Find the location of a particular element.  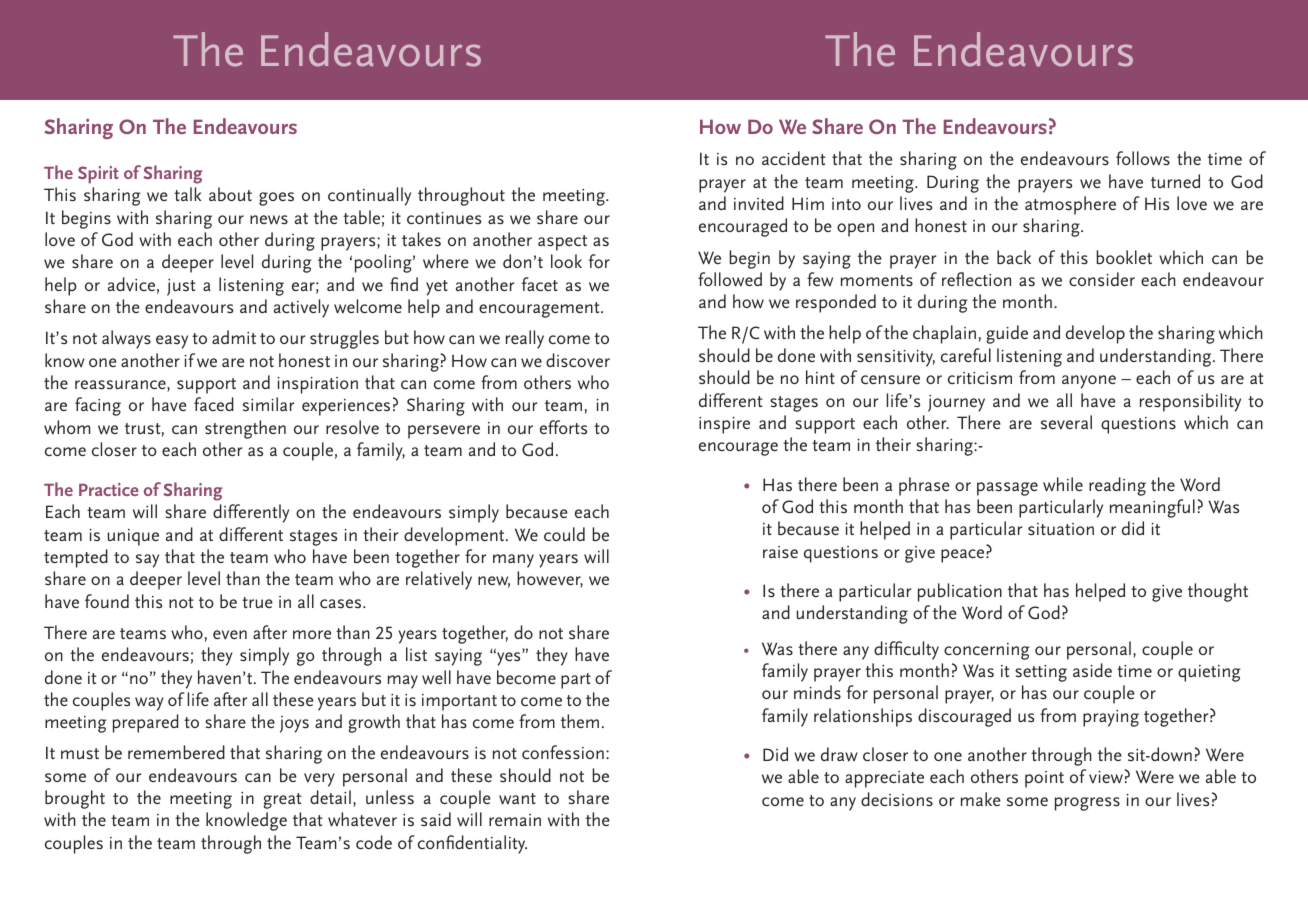

true is located at coordinates (257, 602).
